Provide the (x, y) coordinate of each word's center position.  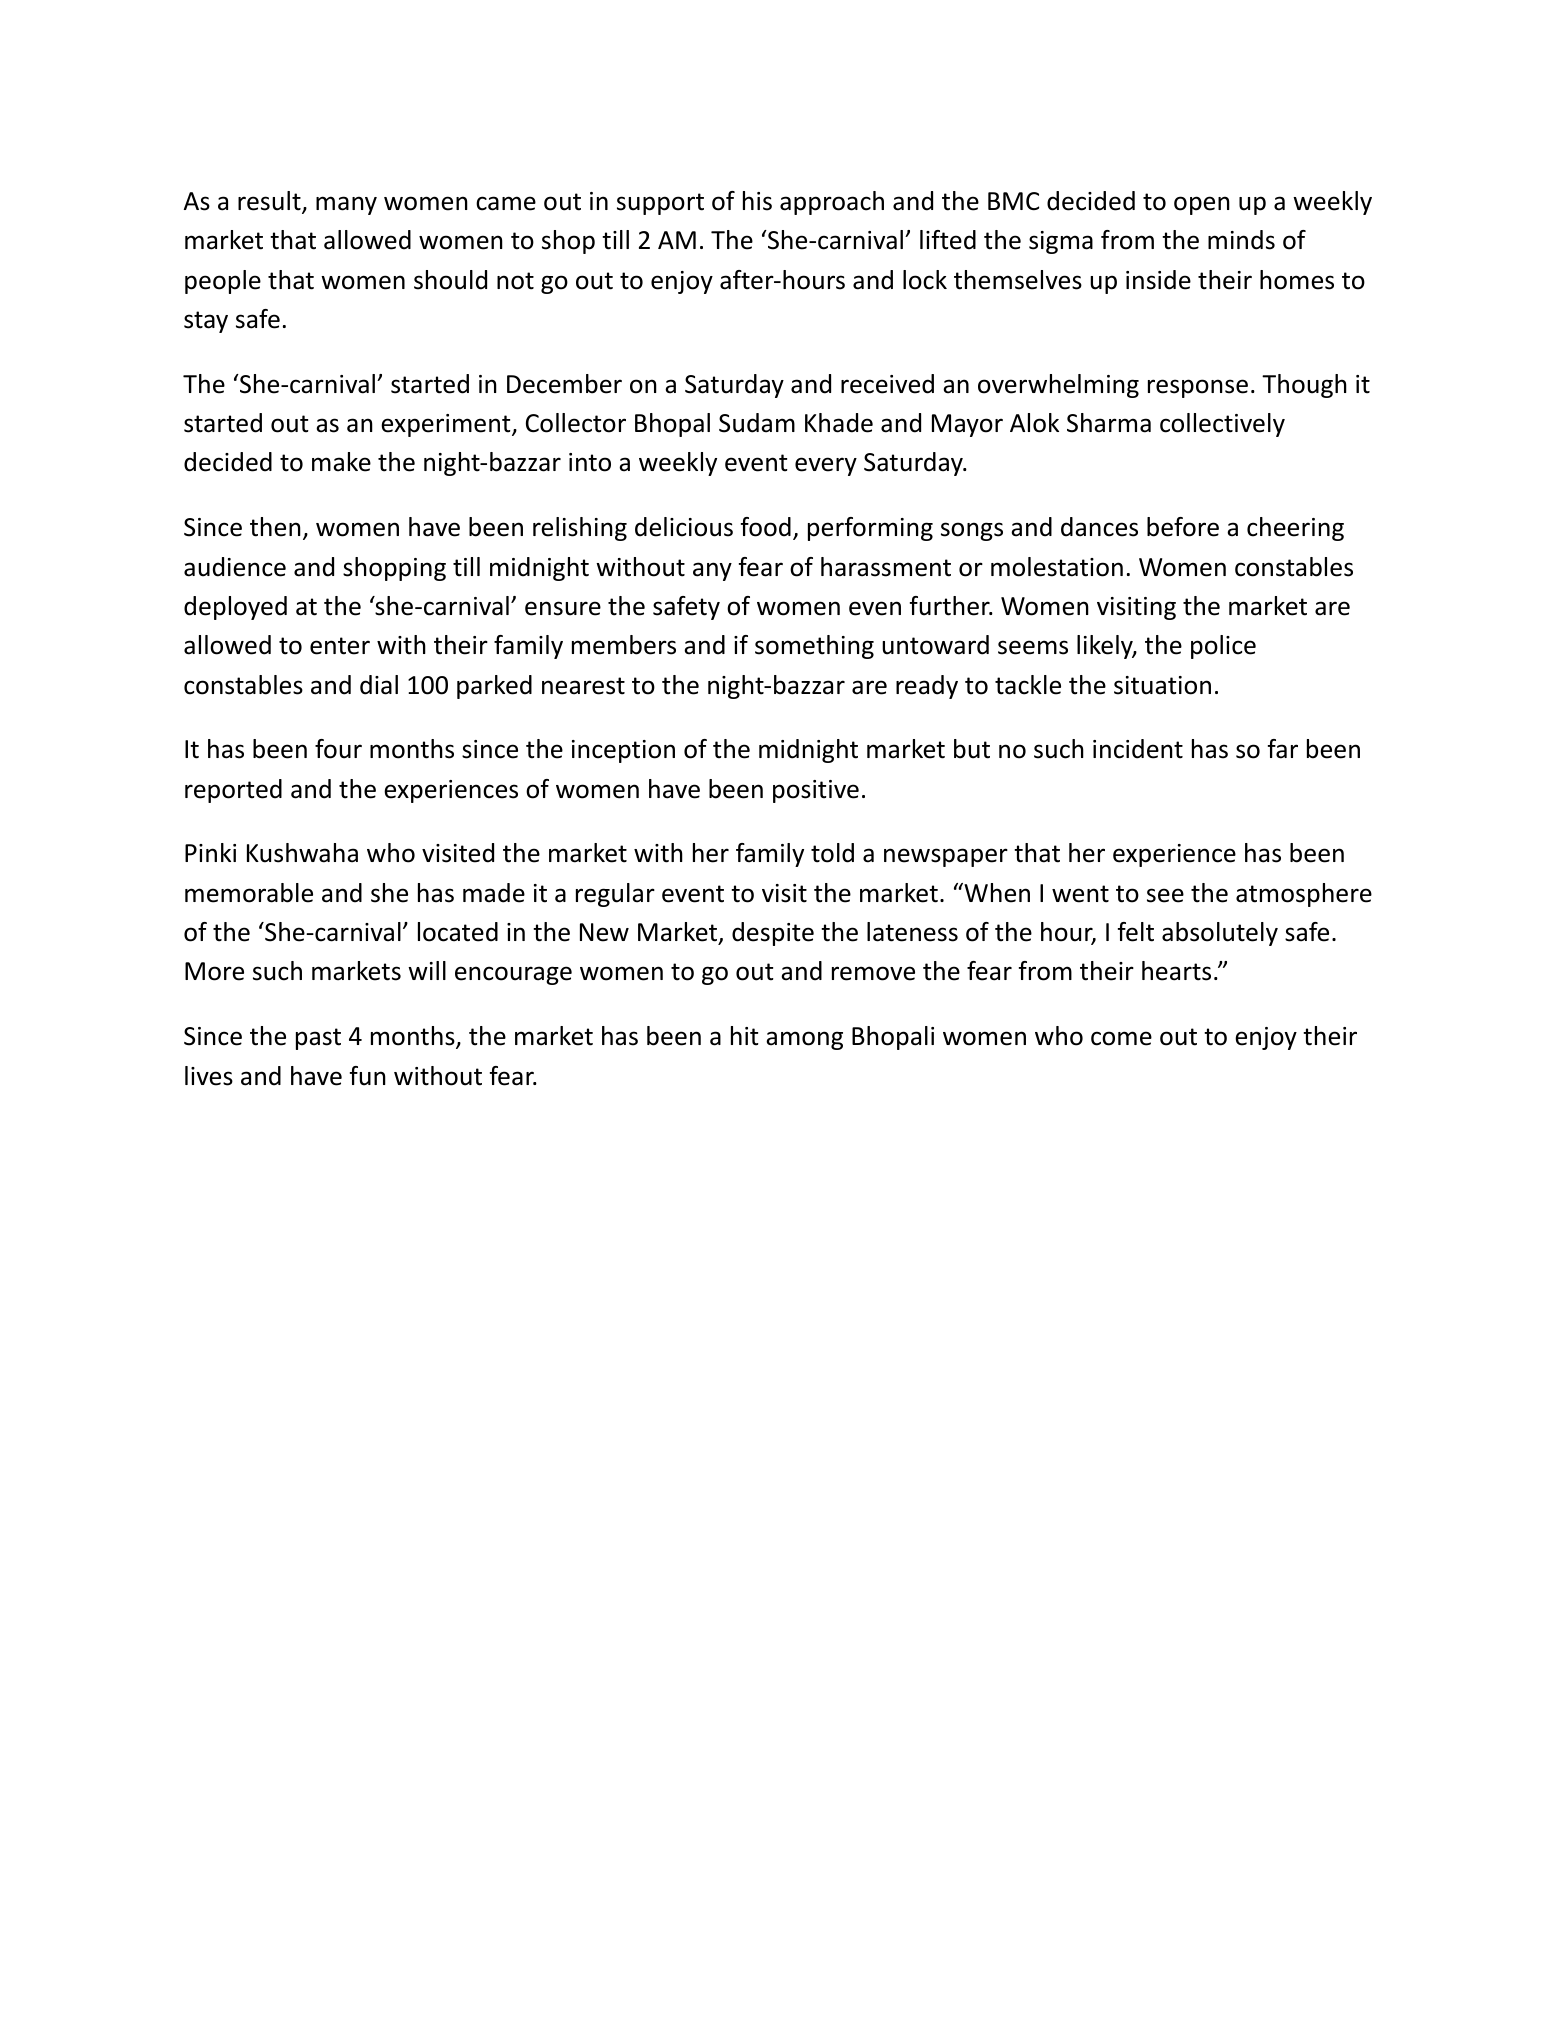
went (1080, 894)
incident (1138, 749)
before (1183, 527)
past (318, 1039)
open (1202, 205)
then (275, 527)
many (346, 205)
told (832, 853)
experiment (447, 425)
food (766, 527)
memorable (249, 893)
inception (623, 751)
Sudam (757, 423)
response (1198, 388)
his (757, 201)
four (338, 749)
